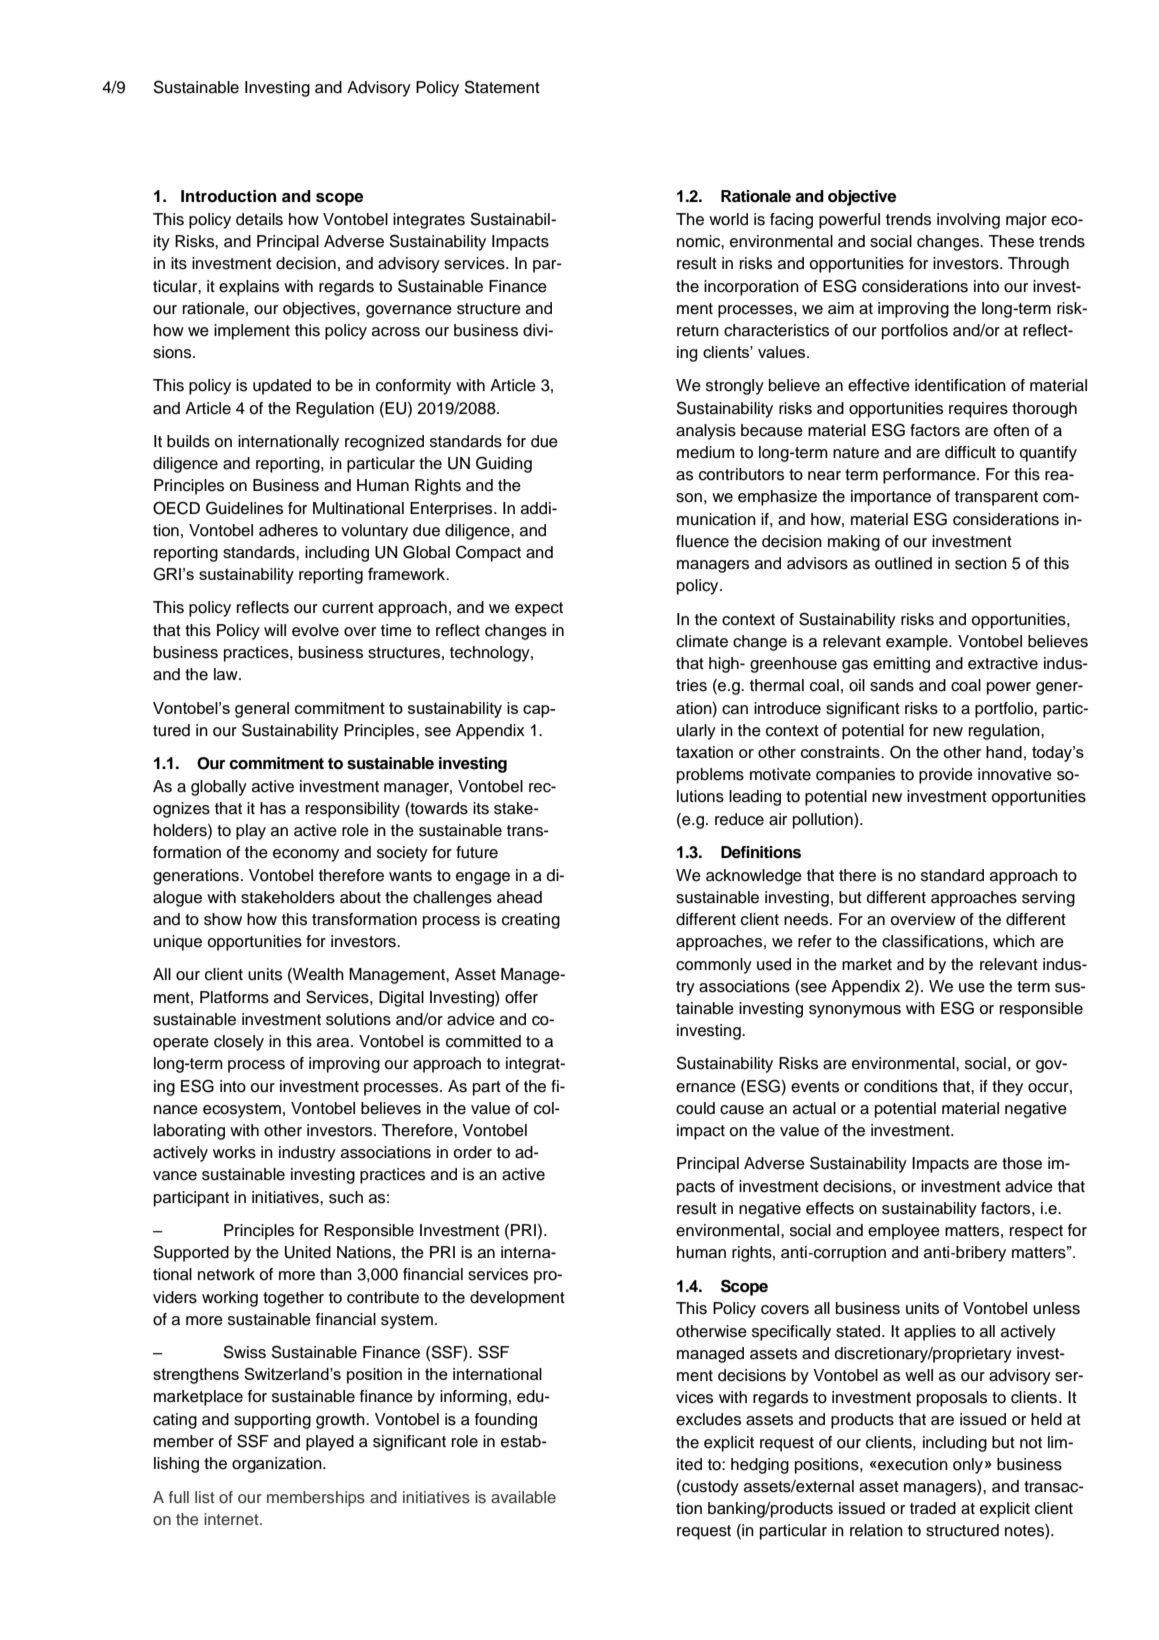 The width and height of the image is (1159, 1640). What do you see at coordinates (1048, 899) in the image?
I see `serving` at bounding box center [1048, 899].
